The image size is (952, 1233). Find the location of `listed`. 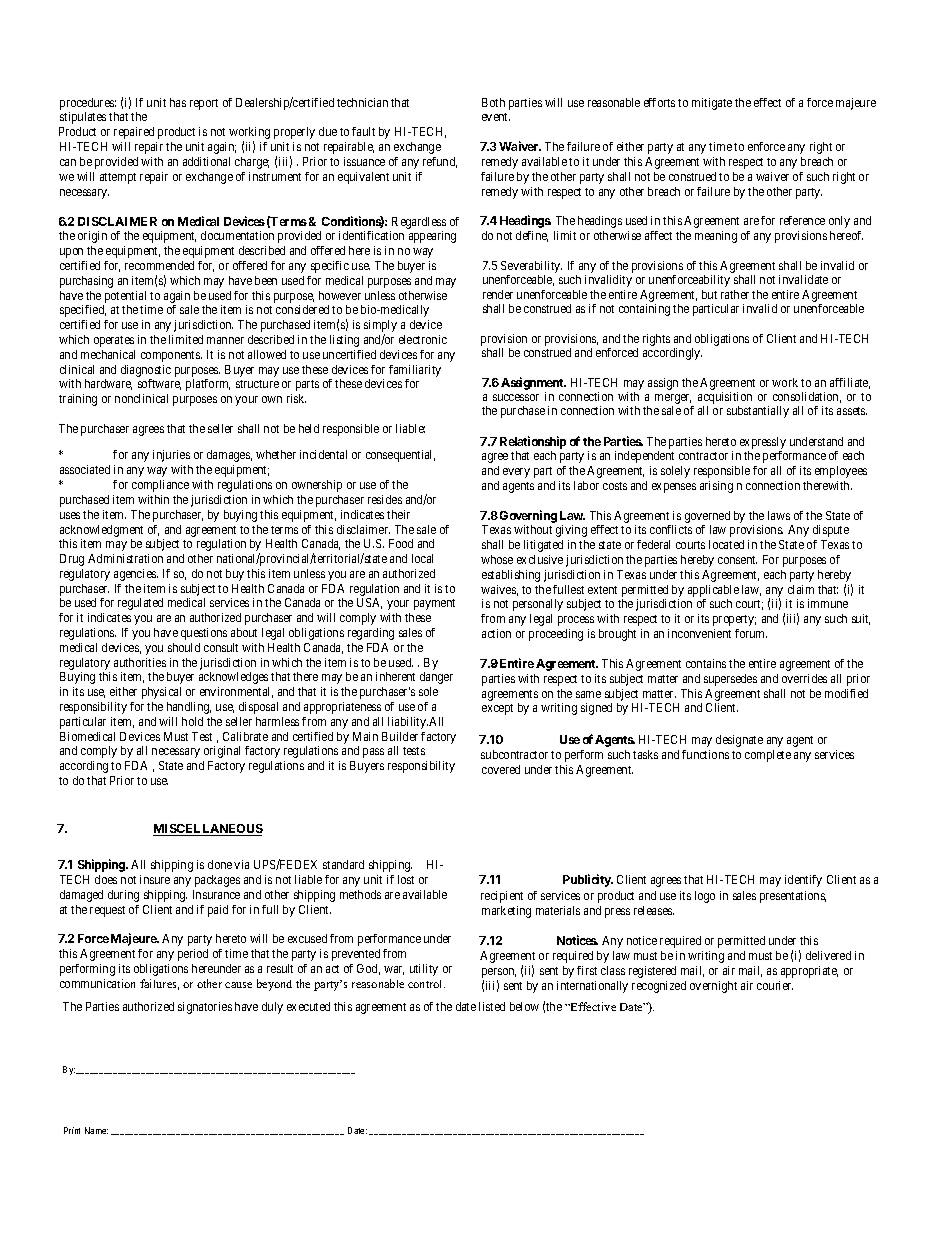

listed is located at coordinates (492, 1006).
